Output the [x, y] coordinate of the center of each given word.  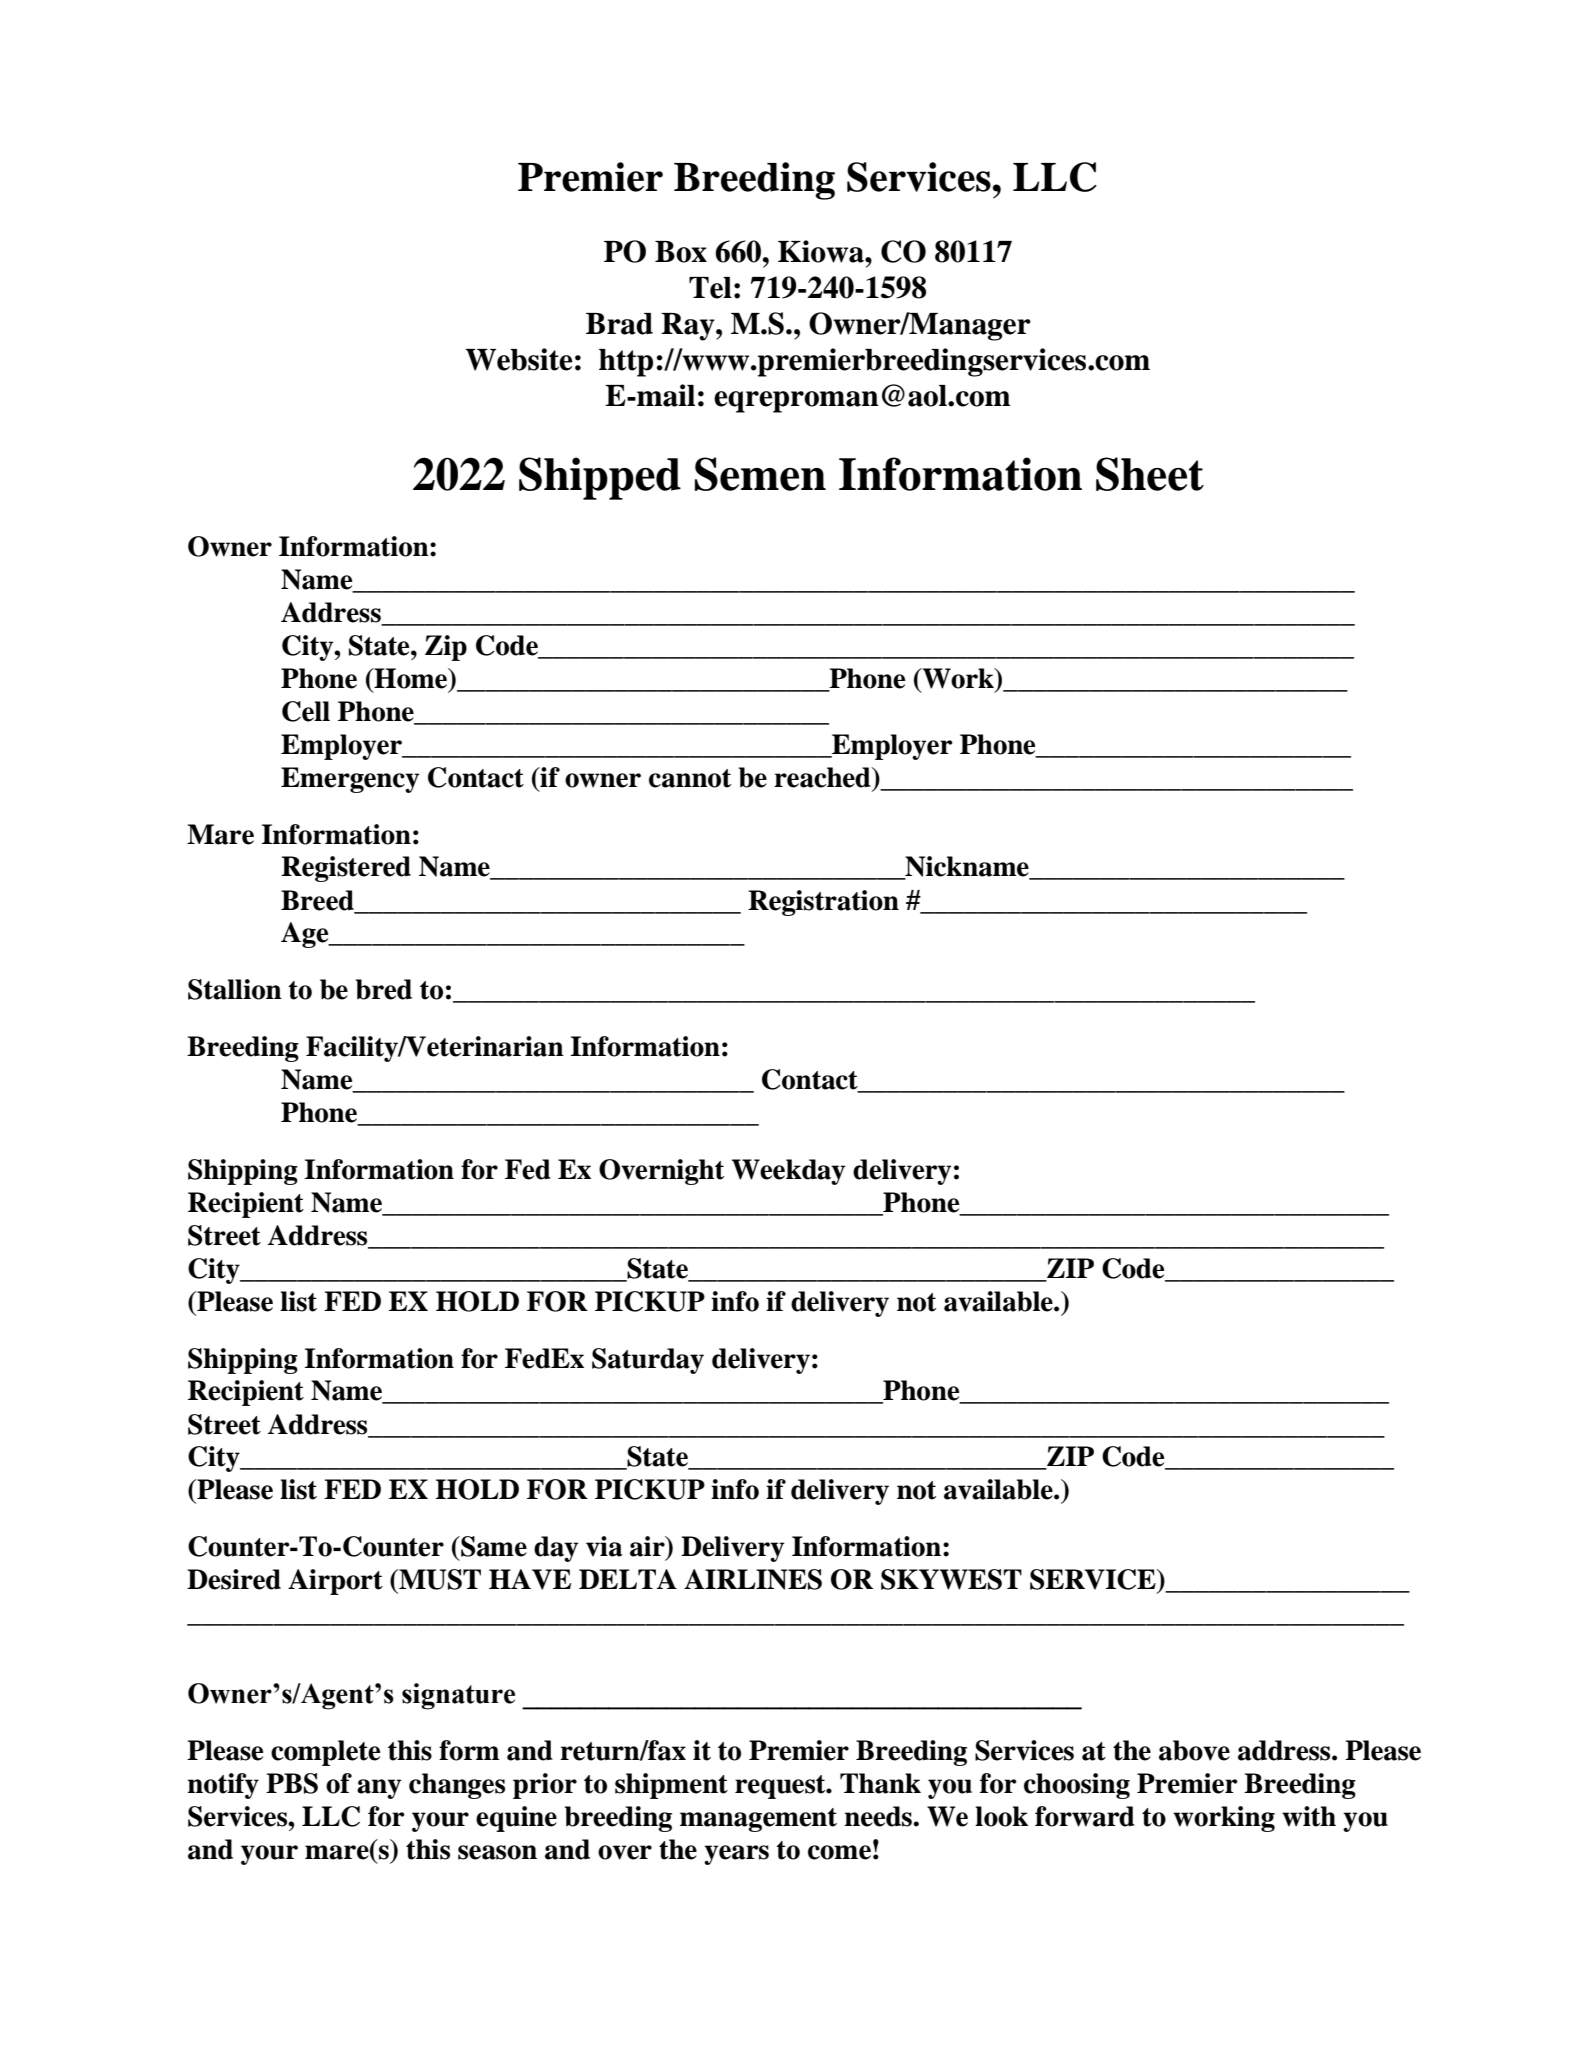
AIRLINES [753, 1579]
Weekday [789, 1172]
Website [519, 359]
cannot [690, 778]
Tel [710, 288]
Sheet [1150, 474]
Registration [823, 903]
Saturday [648, 1361]
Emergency [350, 780]
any [379, 1789]
